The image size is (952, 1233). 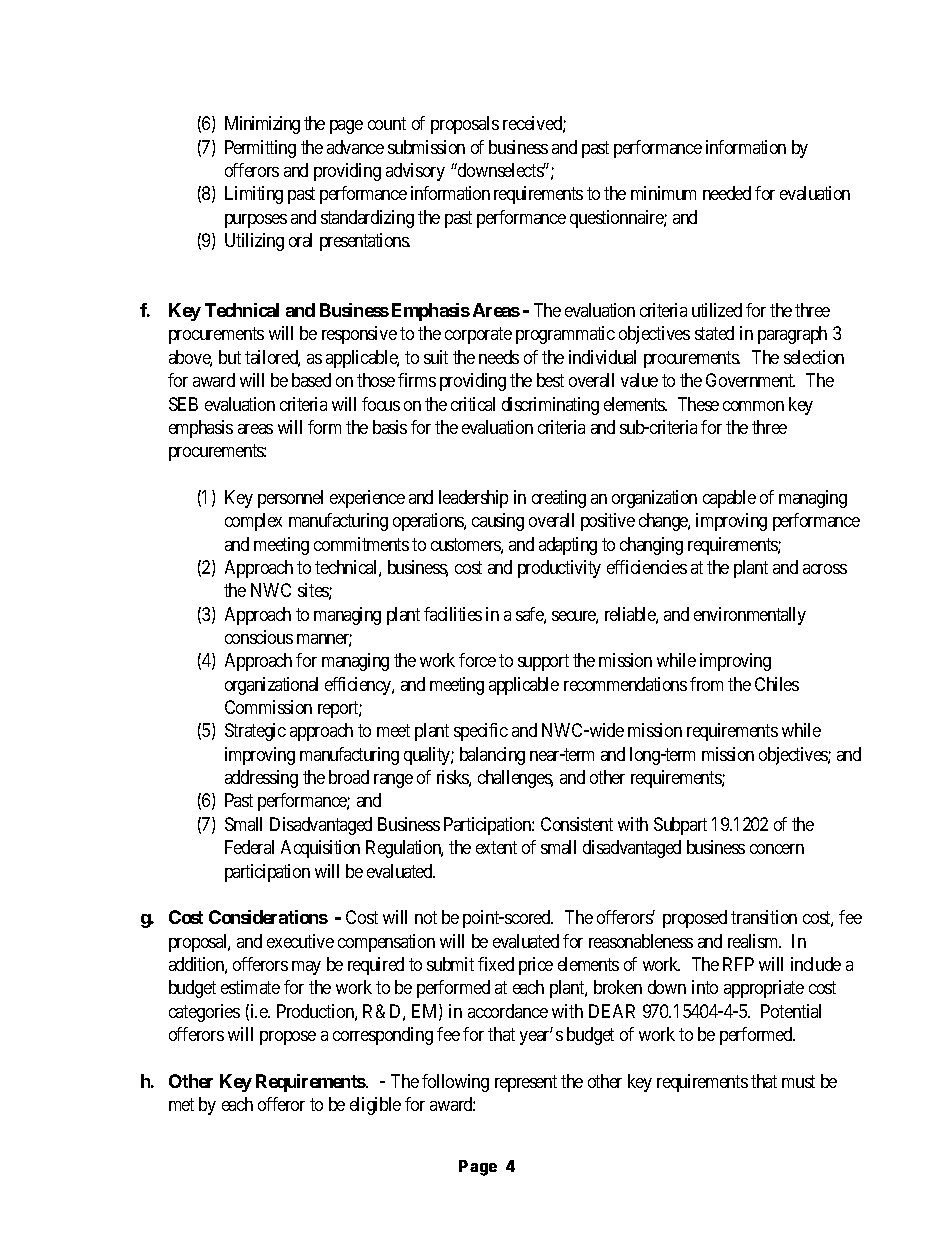 I want to click on capable, so click(x=729, y=499).
